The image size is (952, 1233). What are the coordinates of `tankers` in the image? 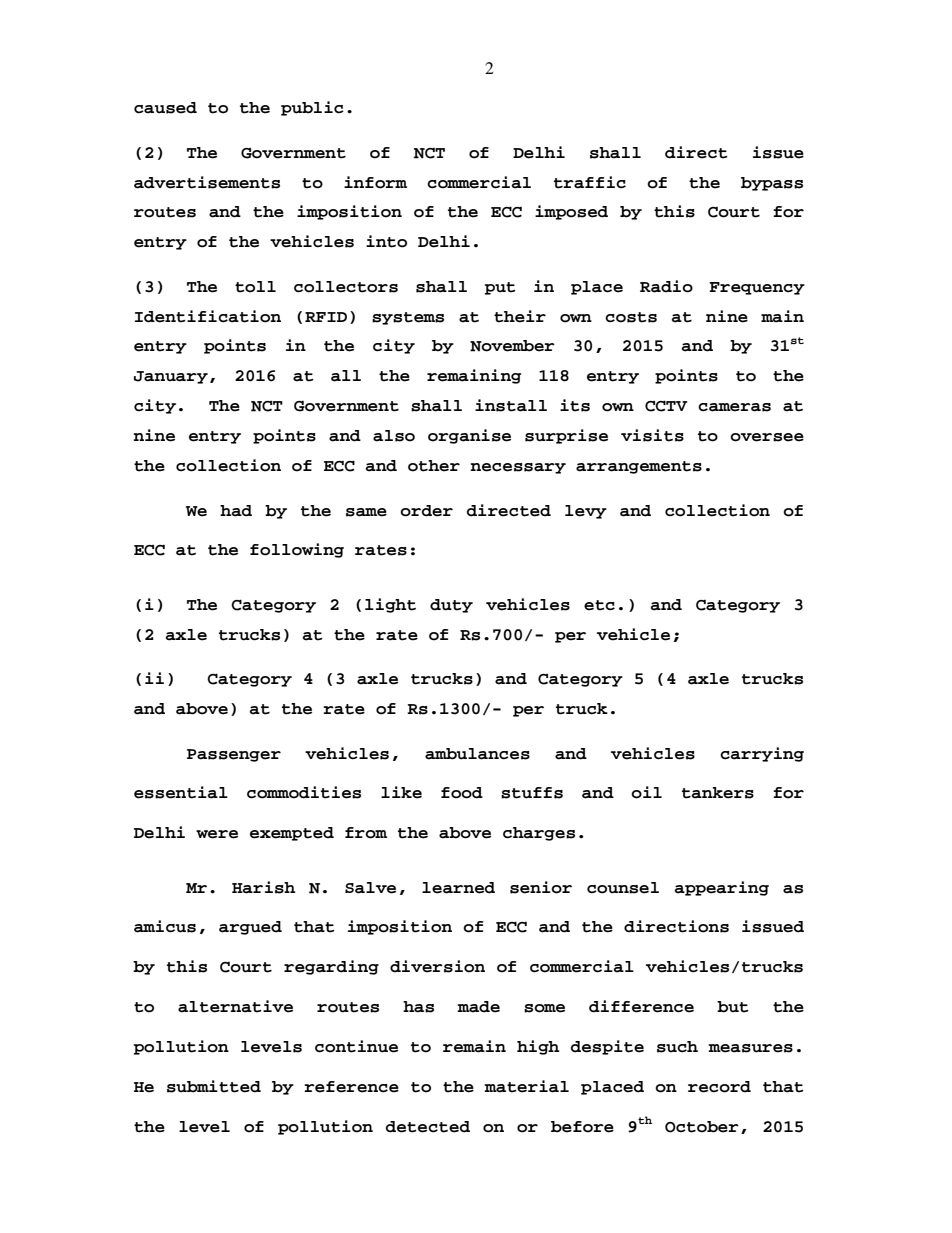 It's located at (718, 793).
